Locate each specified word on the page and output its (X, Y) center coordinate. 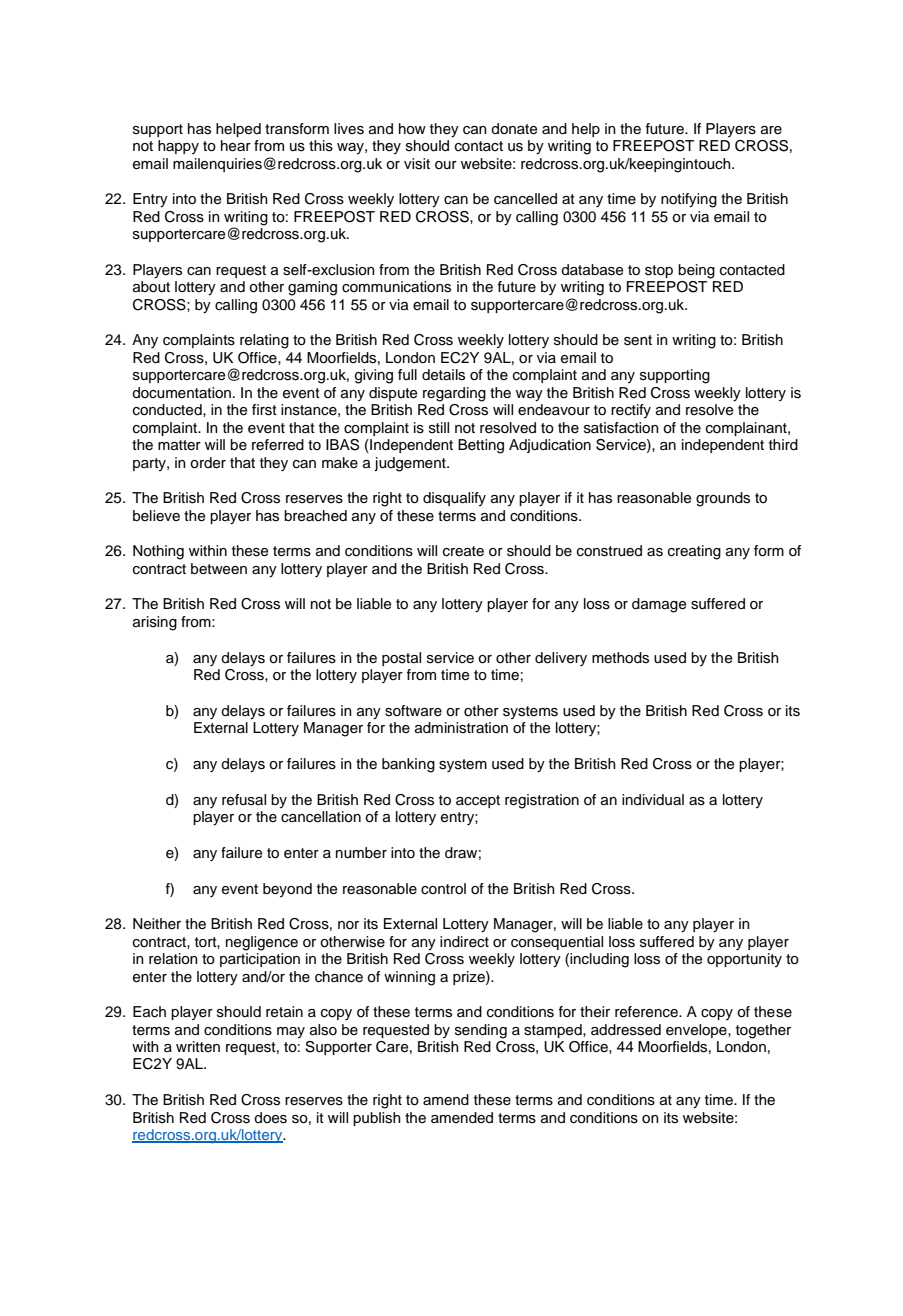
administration (461, 728)
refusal (244, 800)
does (270, 1118)
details (443, 375)
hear (236, 146)
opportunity (744, 960)
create (463, 551)
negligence (262, 943)
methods (620, 658)
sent (638, 340)
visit (417, 164)
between (219, 569)
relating (264, 341)
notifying (689, 200)
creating (694, 552)
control (443, 888)
